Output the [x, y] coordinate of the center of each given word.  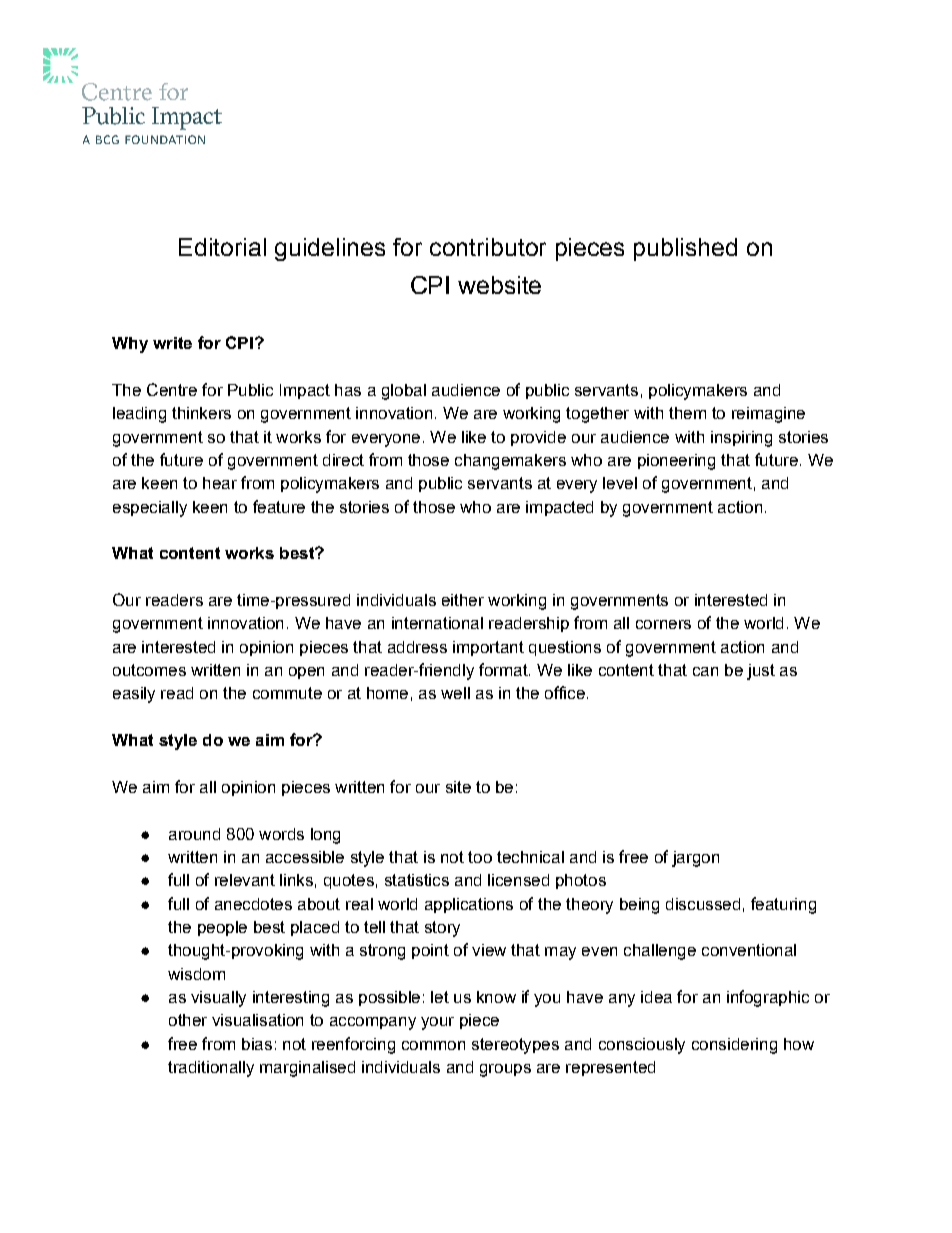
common [433, 1045]
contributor [488, 247]
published [685, 249]
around [194, 834]
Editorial [222, 247]
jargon [695, 859]
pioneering [676, 462]
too [480, 857]
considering [734, 1046]
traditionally [211, 1069]
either [463, 600]
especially [150, 509]
